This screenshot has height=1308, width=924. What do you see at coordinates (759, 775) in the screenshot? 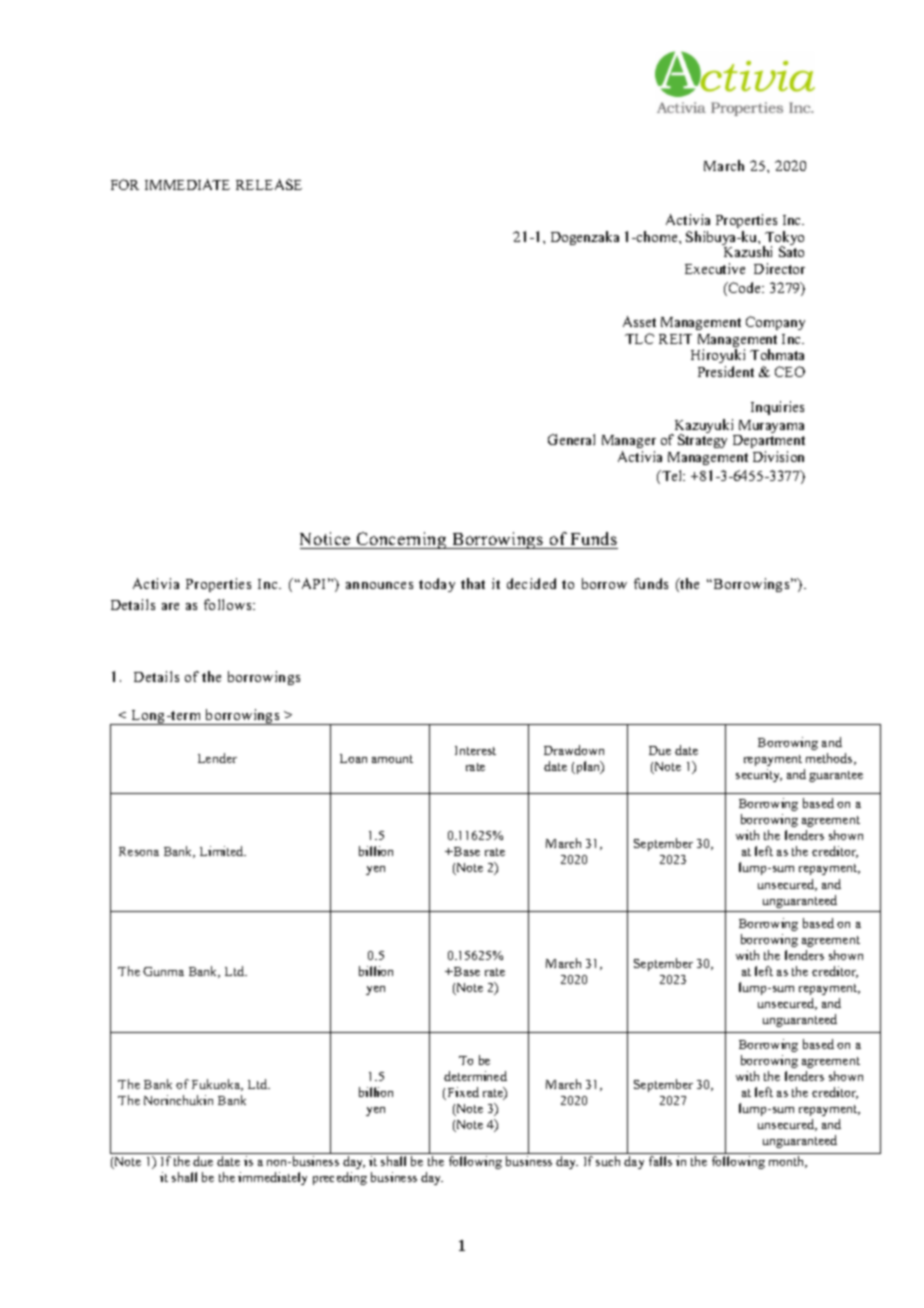
I see `security` at bounding box center [759, 775].
